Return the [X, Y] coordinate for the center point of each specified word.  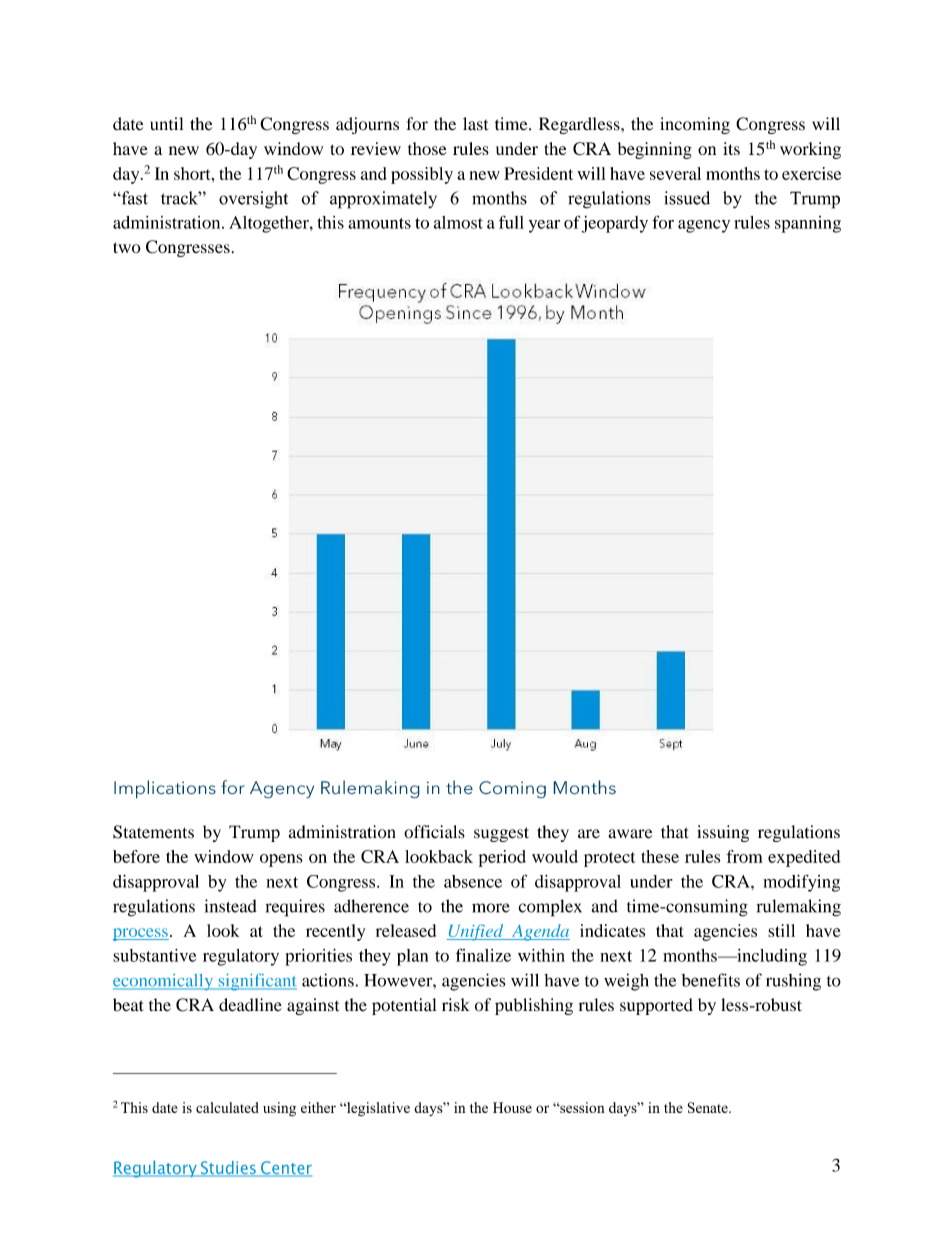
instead [231, 906]
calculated [227, 1107]
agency [704, 226]
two [127, 247]
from [745, 856]
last [475, 124]
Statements [153, 832]
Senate [709, 1107]
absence [473, 881]
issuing [723, 833]
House [512, 1107]
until [166, 124]
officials [434, 832]
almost [458, 222]
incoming [695, 125]
